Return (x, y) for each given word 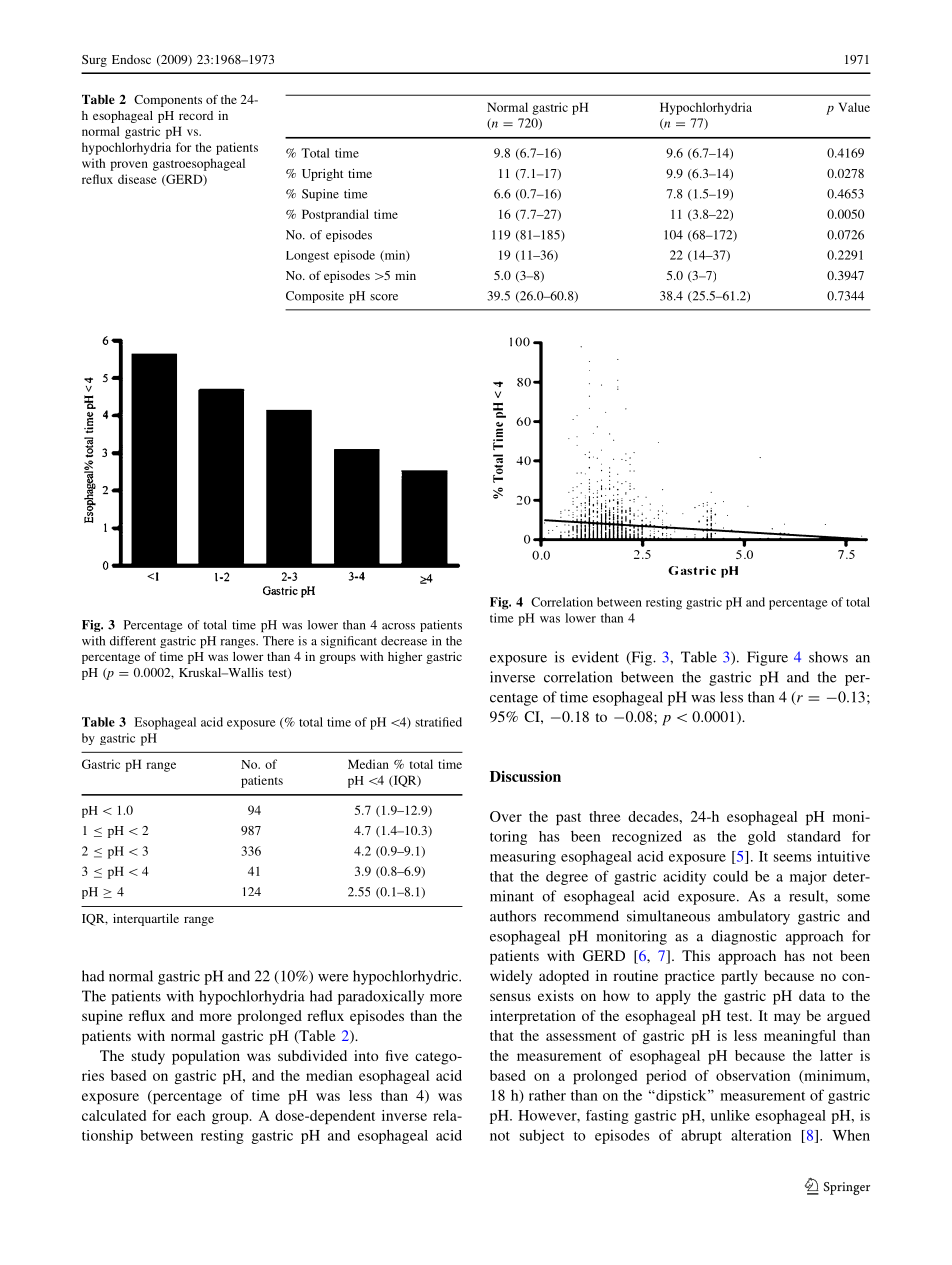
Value (854, 107)
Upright (322, 175)
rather (547, 1095)
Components (168, 101)
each (191, 1115)
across (398, 626)
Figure (767, 658)
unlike (730, 1115)
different (133, 641)
